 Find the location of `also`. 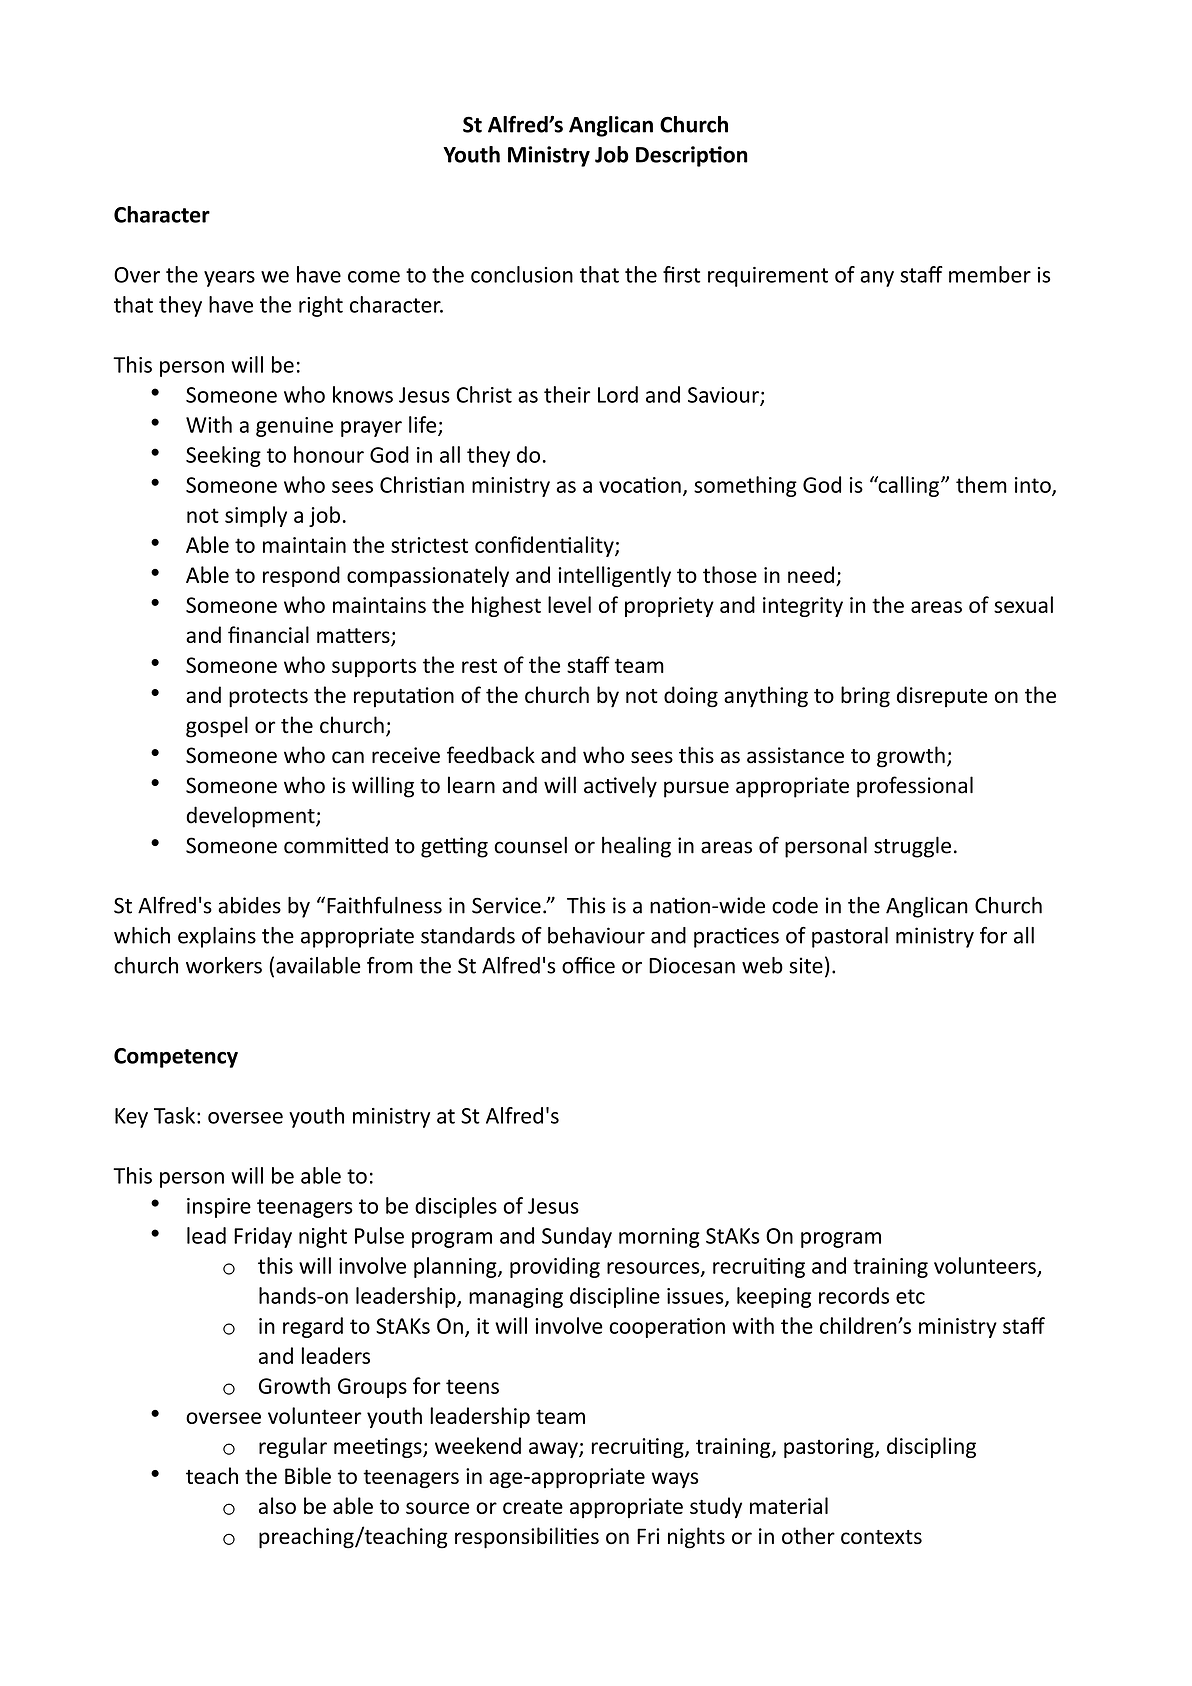

also is located at coordinates (277, 1505).
